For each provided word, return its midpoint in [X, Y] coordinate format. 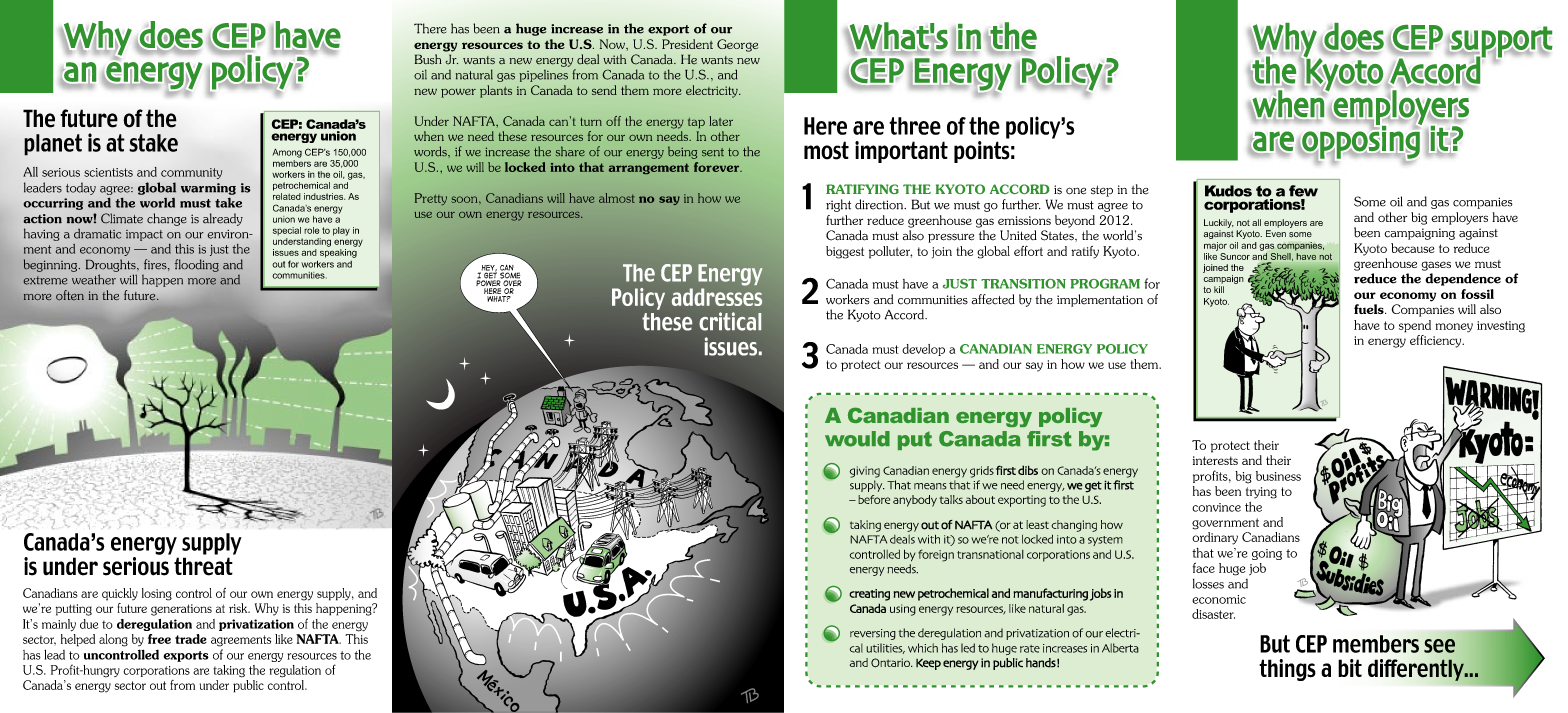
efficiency [1437, 341]
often [70, 295]
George [737, 45]
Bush [428, 59]
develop [923, 350]
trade [191, 639]
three [915, 126]
